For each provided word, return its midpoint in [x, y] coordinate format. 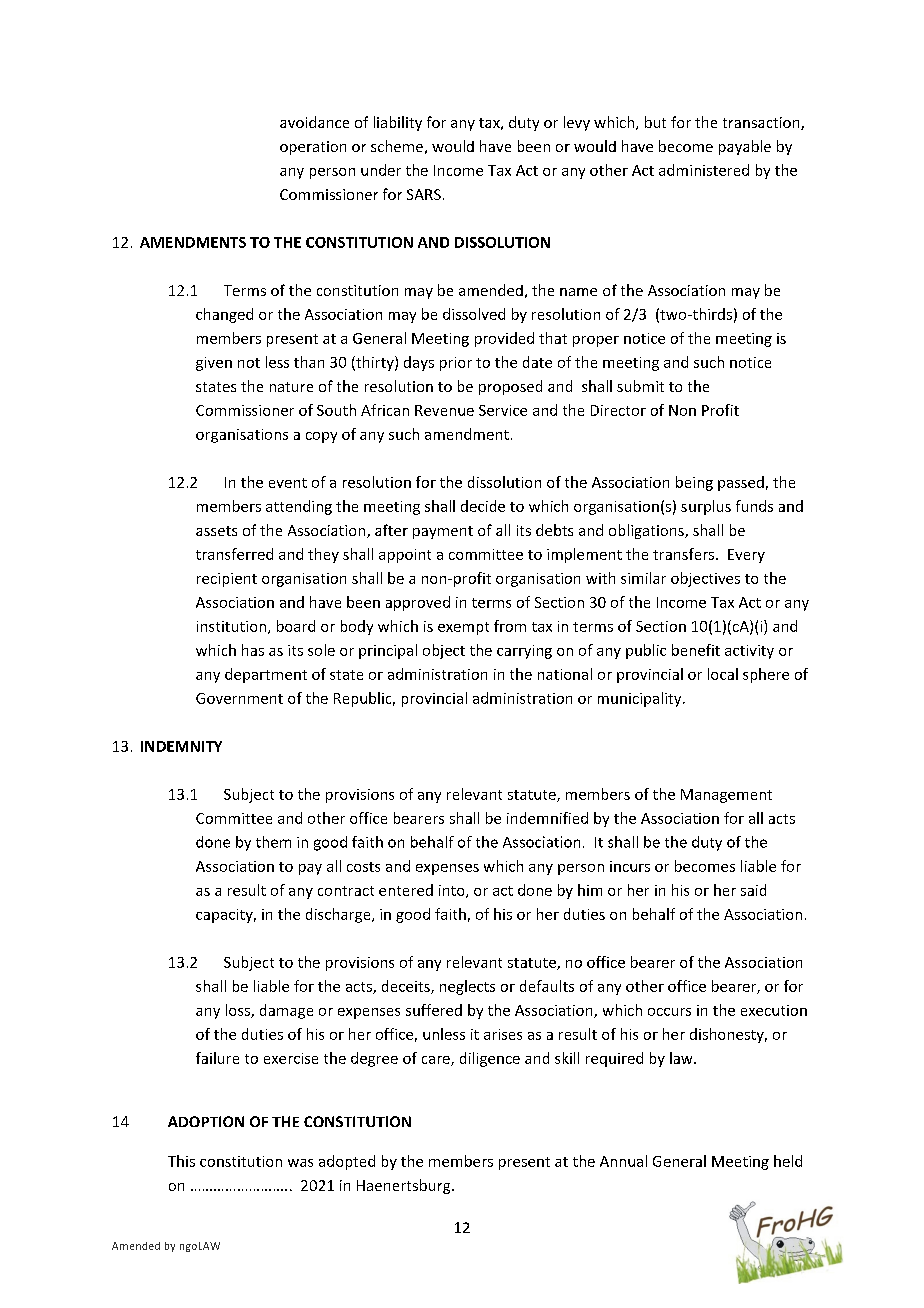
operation [313, 148]
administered [704, 170]
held [788, 1161]
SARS [424, 194]
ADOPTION [206, 1121]
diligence [490, 1059]
